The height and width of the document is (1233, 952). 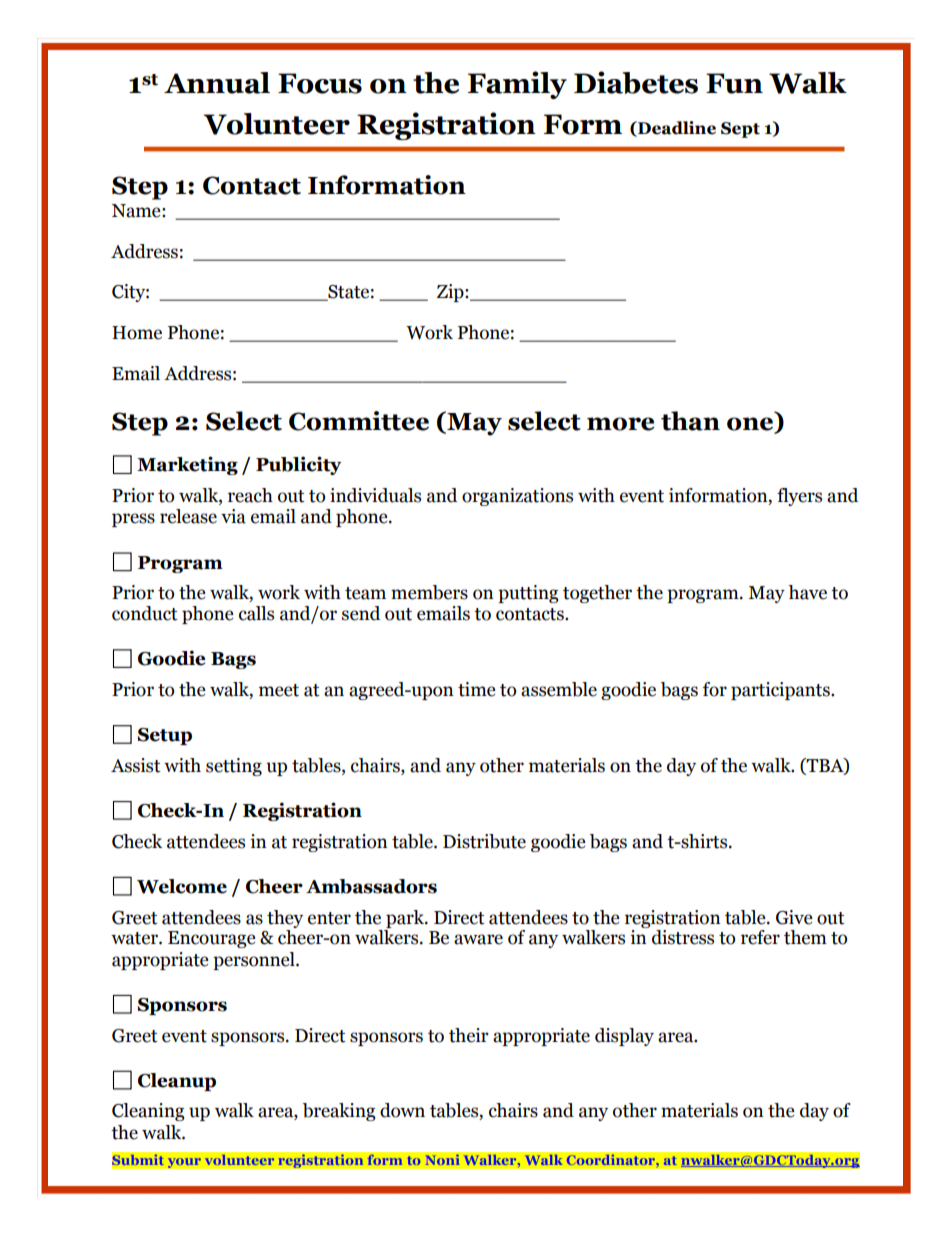 I want to click on Annual, so click(x=217, y=83).
